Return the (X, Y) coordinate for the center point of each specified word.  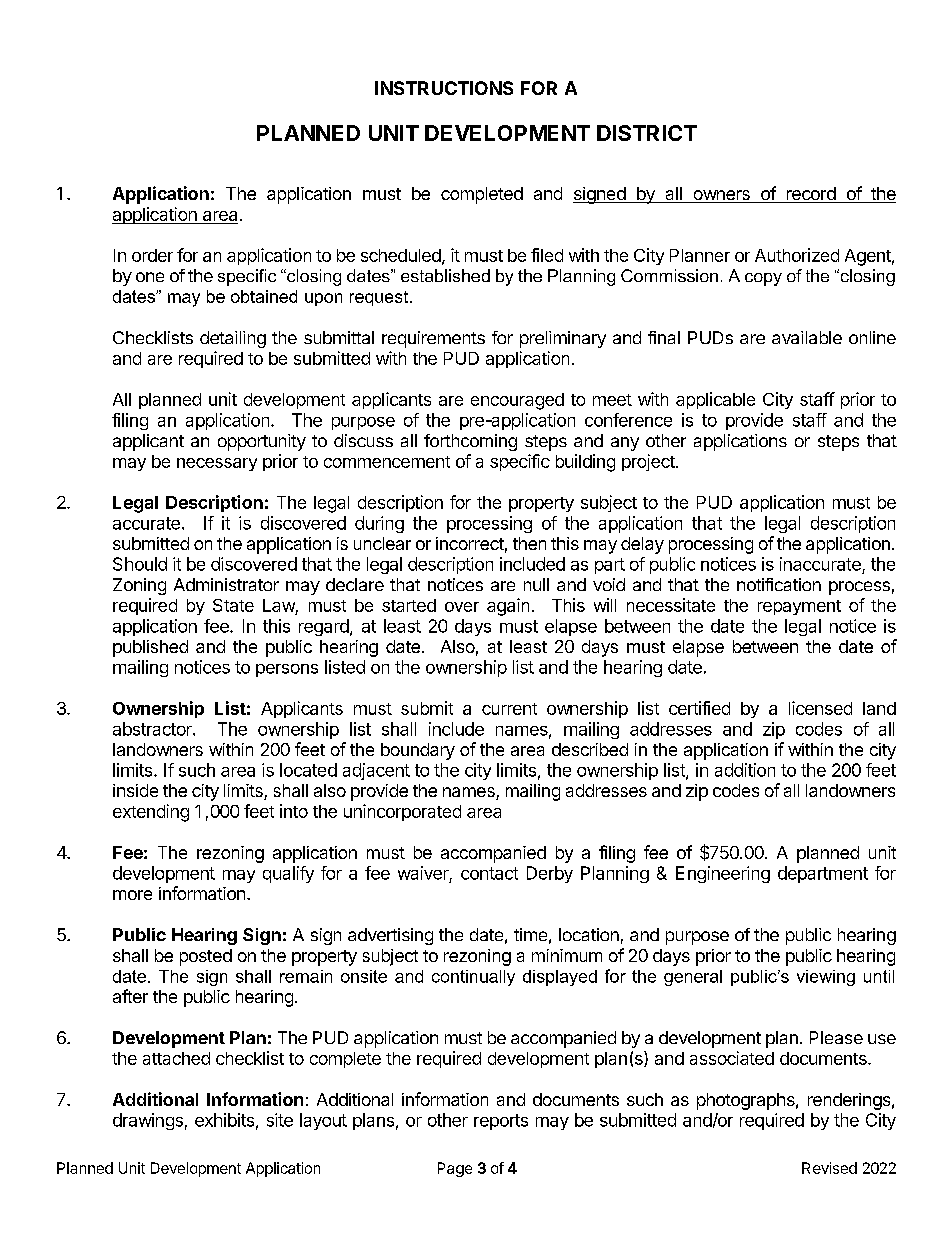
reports (501, 1122)
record (810, 195)
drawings (148, 1121)
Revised (829, 1168)
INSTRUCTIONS (444, 88)
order (152, 255)
